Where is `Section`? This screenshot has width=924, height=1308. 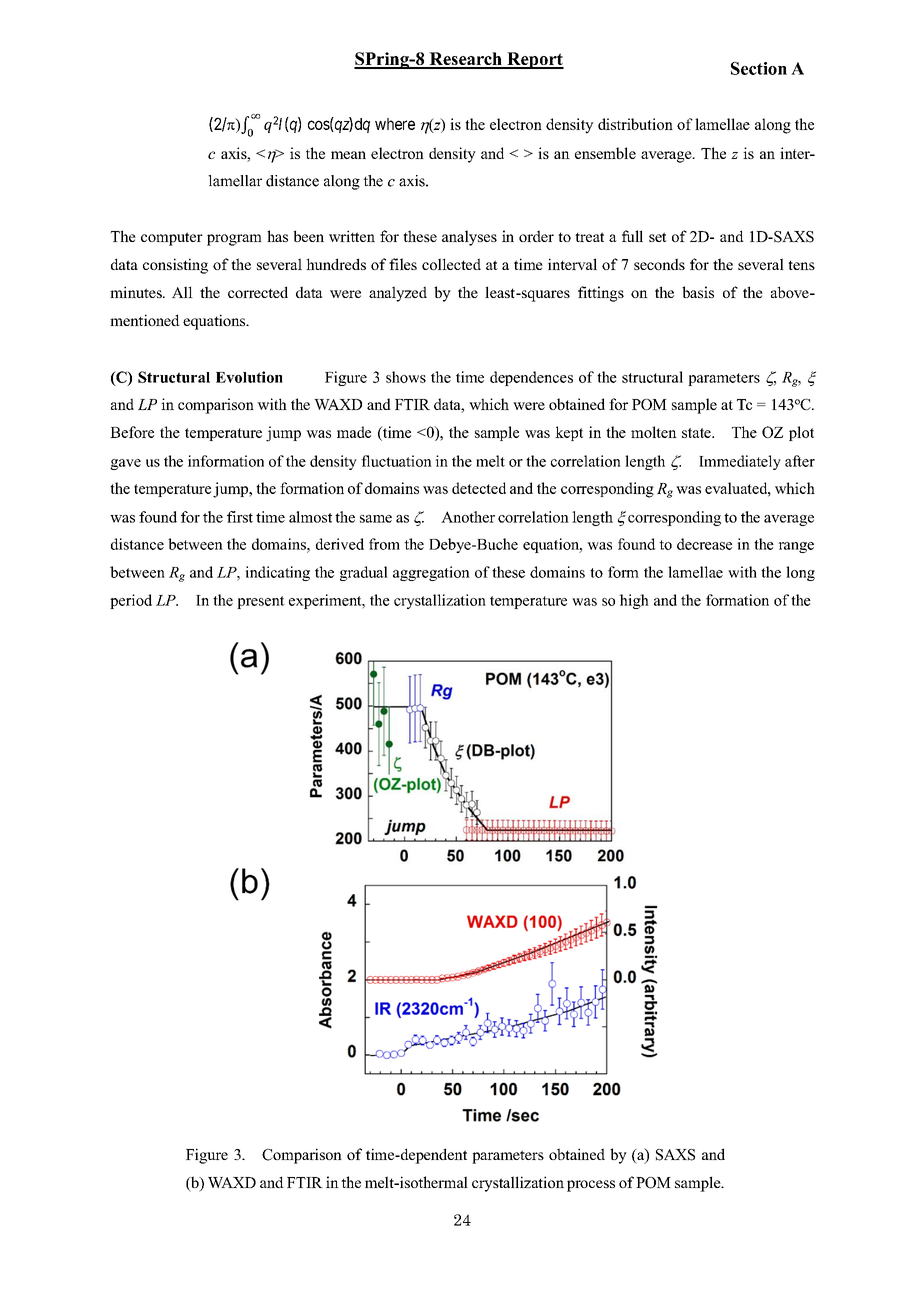 Section is located at coordinates (759, 68).
